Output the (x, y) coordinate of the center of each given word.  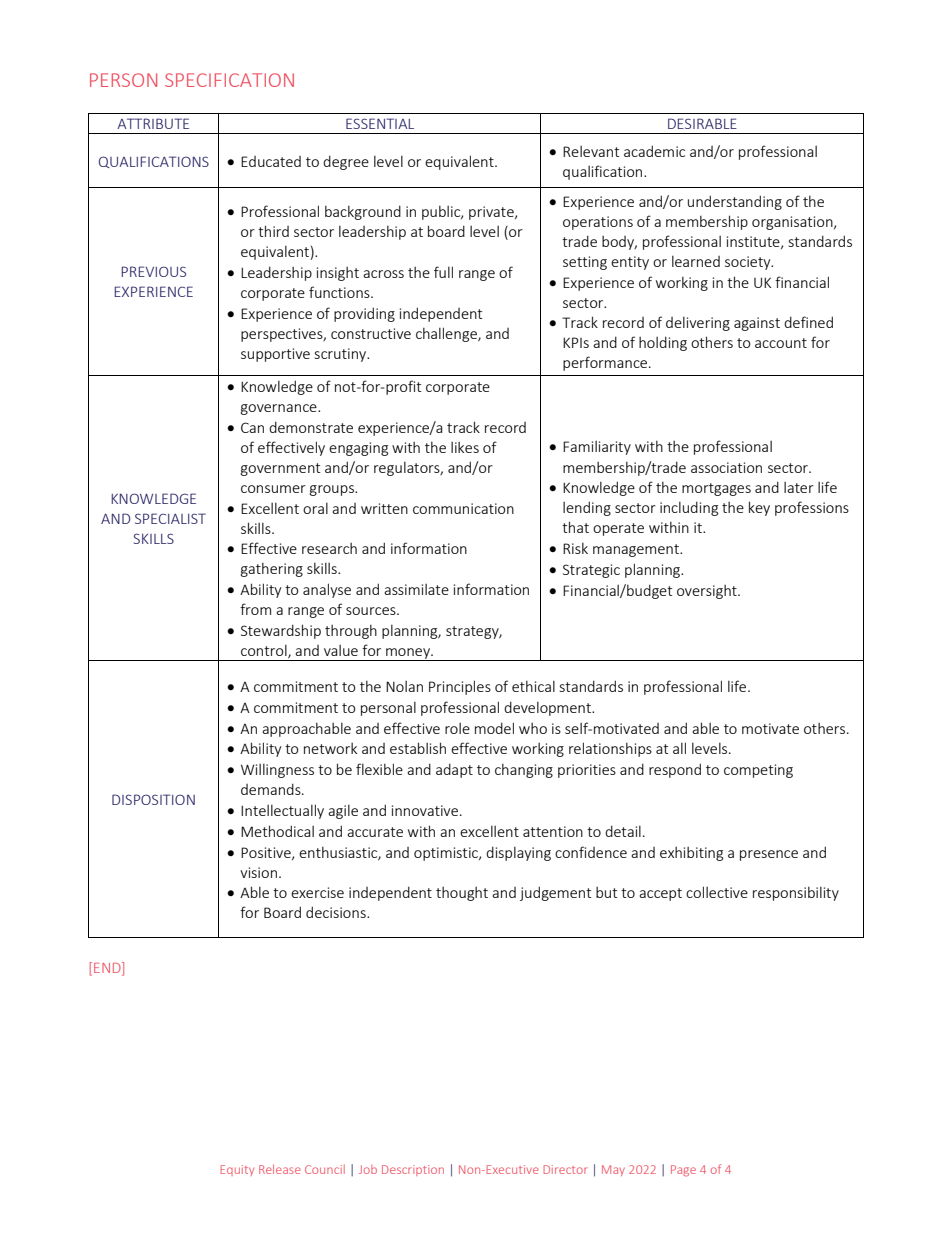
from (255, 609)
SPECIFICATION (229, 80)
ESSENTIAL (380, 123)
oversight (708, 592)
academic (654, 151)
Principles (460, 687)
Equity (237, 1170)
